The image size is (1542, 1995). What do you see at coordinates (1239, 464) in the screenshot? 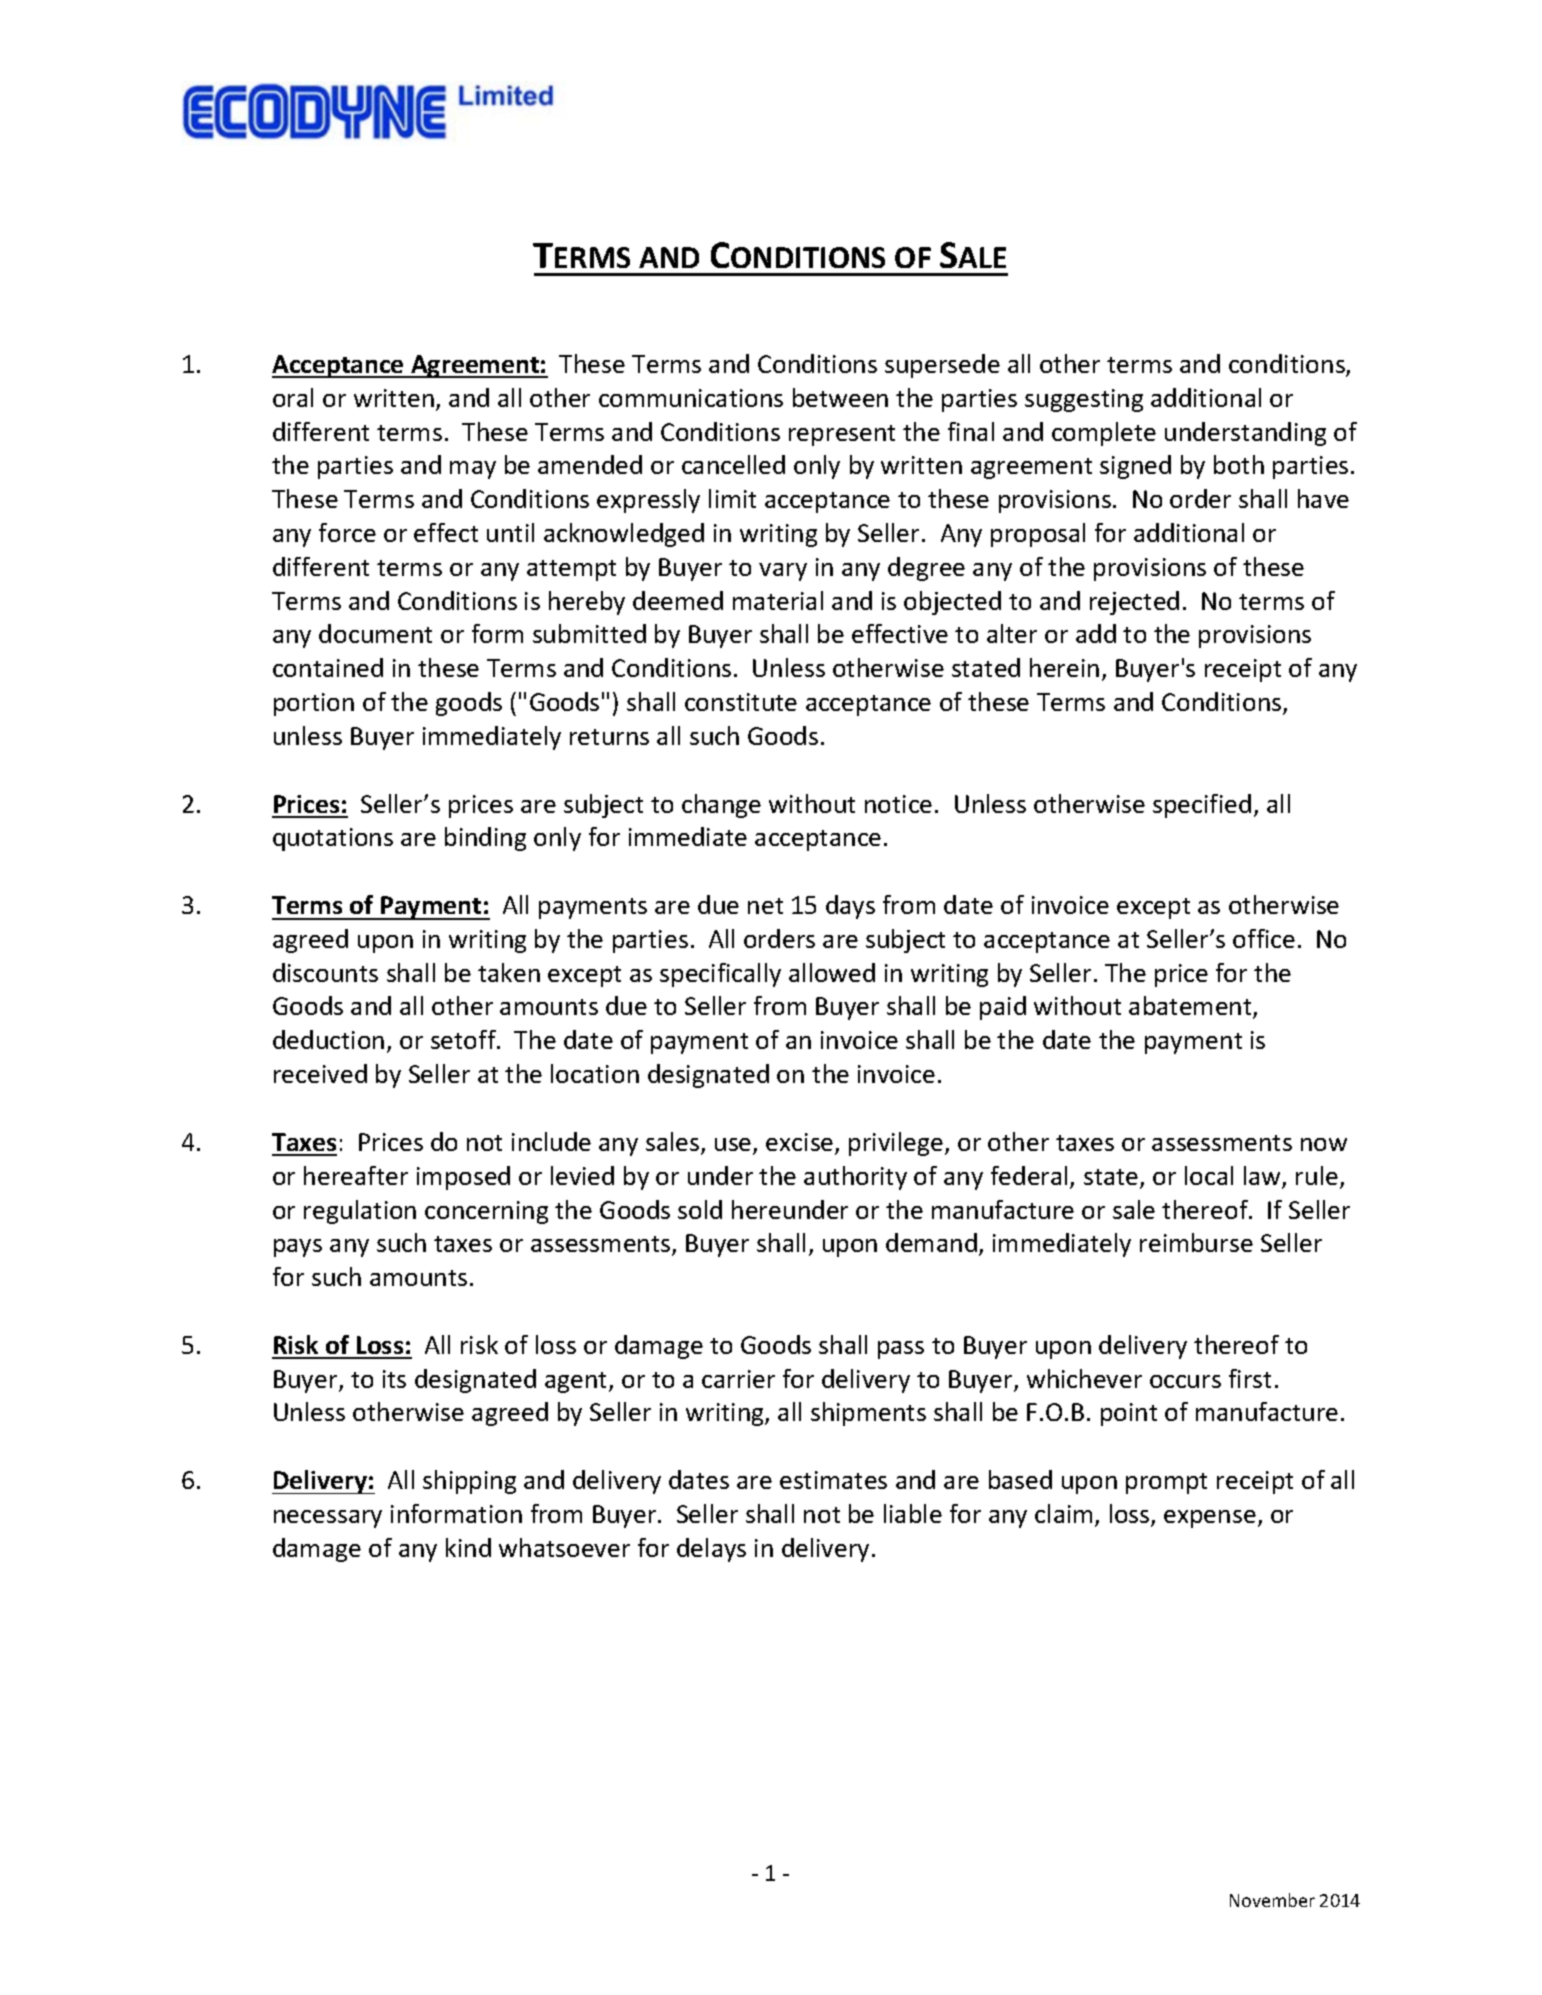
I see `both` at bounding box center [1239, 464].
